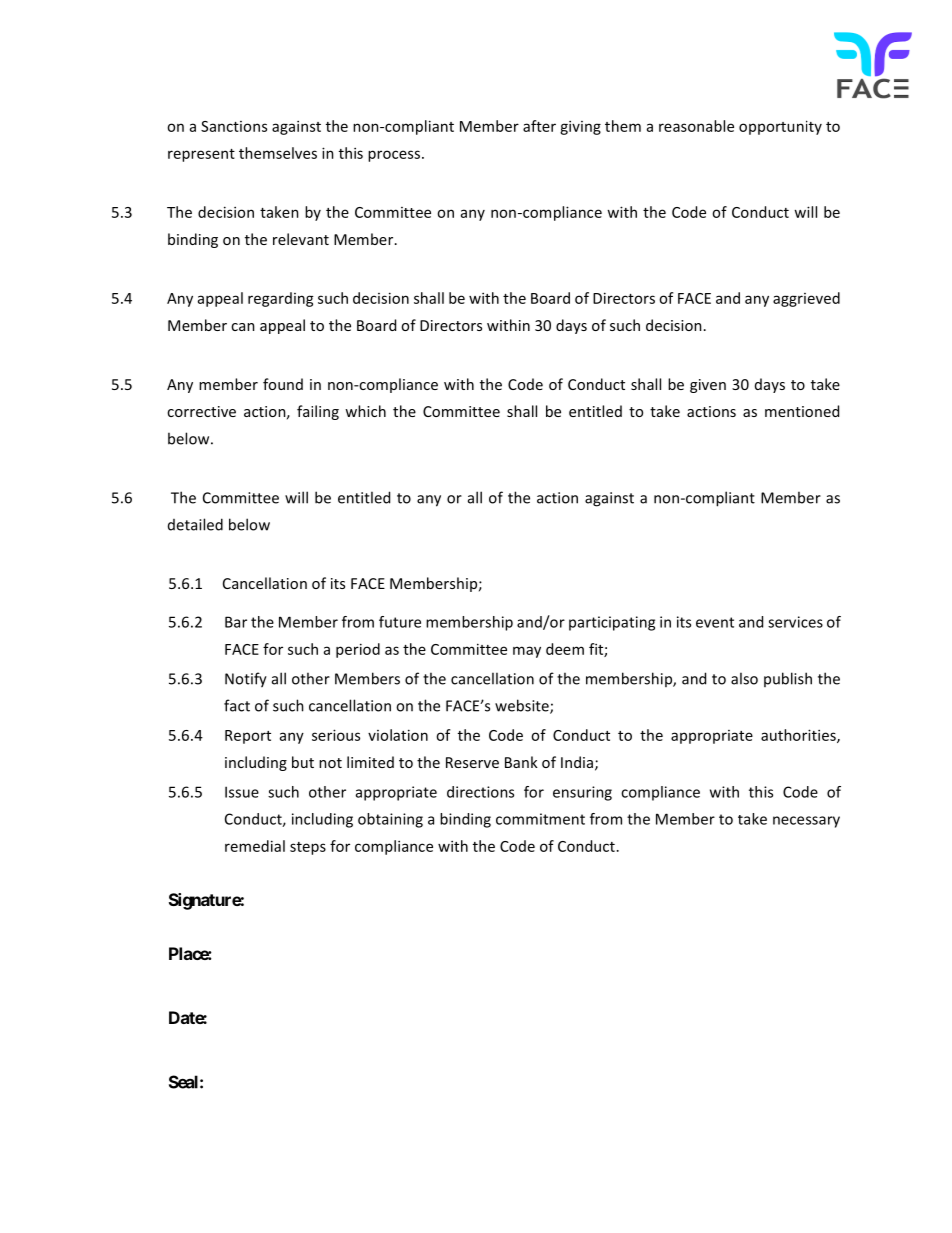 The height and width of the image is (1233, 952). Describe the element at coordinates (236, 622) in the image. I see `Bar` at that location.
